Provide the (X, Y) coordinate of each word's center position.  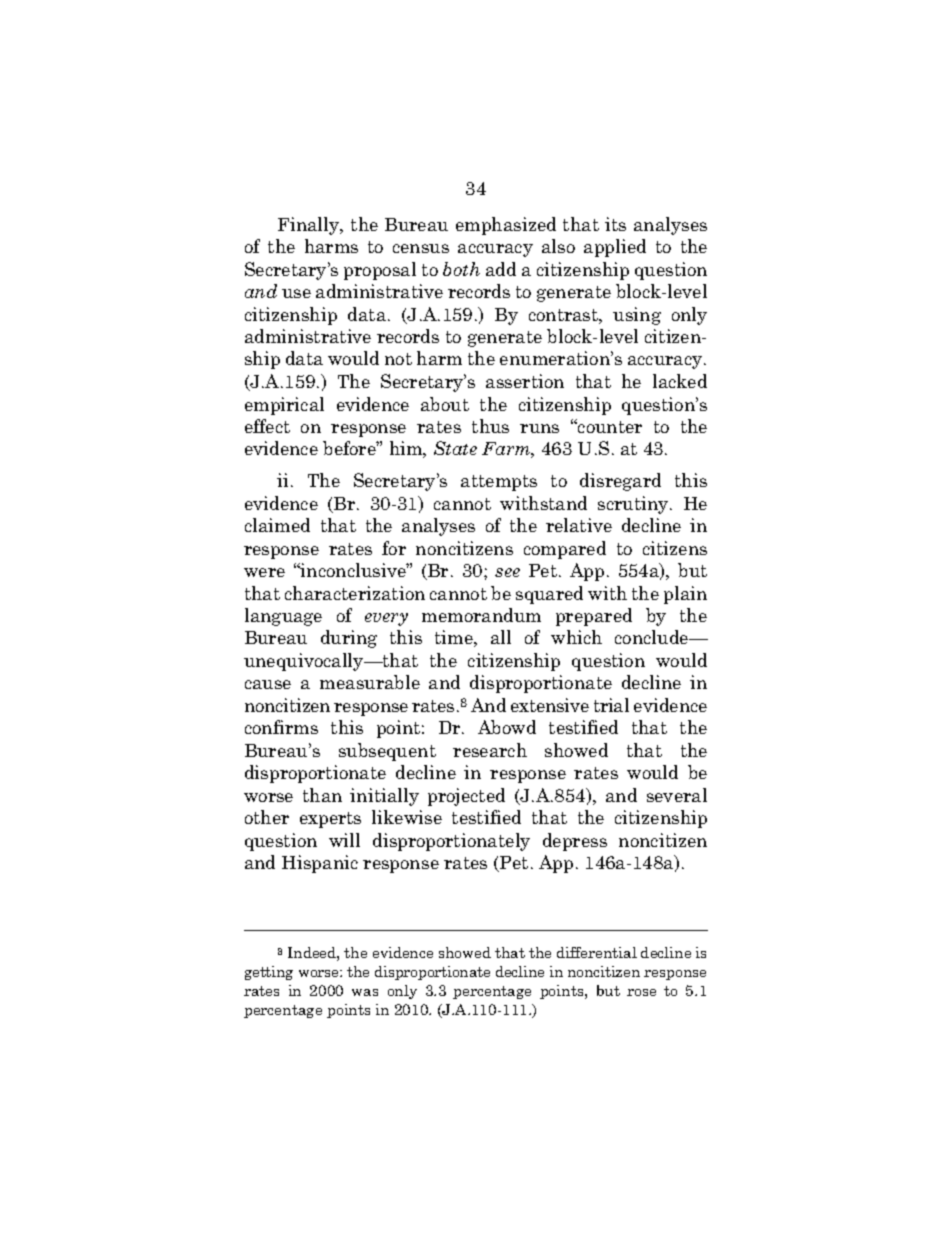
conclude (653, 637)
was (365, 992)
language (283, 617)
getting (269, 973)
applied (615, 248)
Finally (310, 226)
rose (641, 992)
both (461, 269)
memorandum (481, 615)
